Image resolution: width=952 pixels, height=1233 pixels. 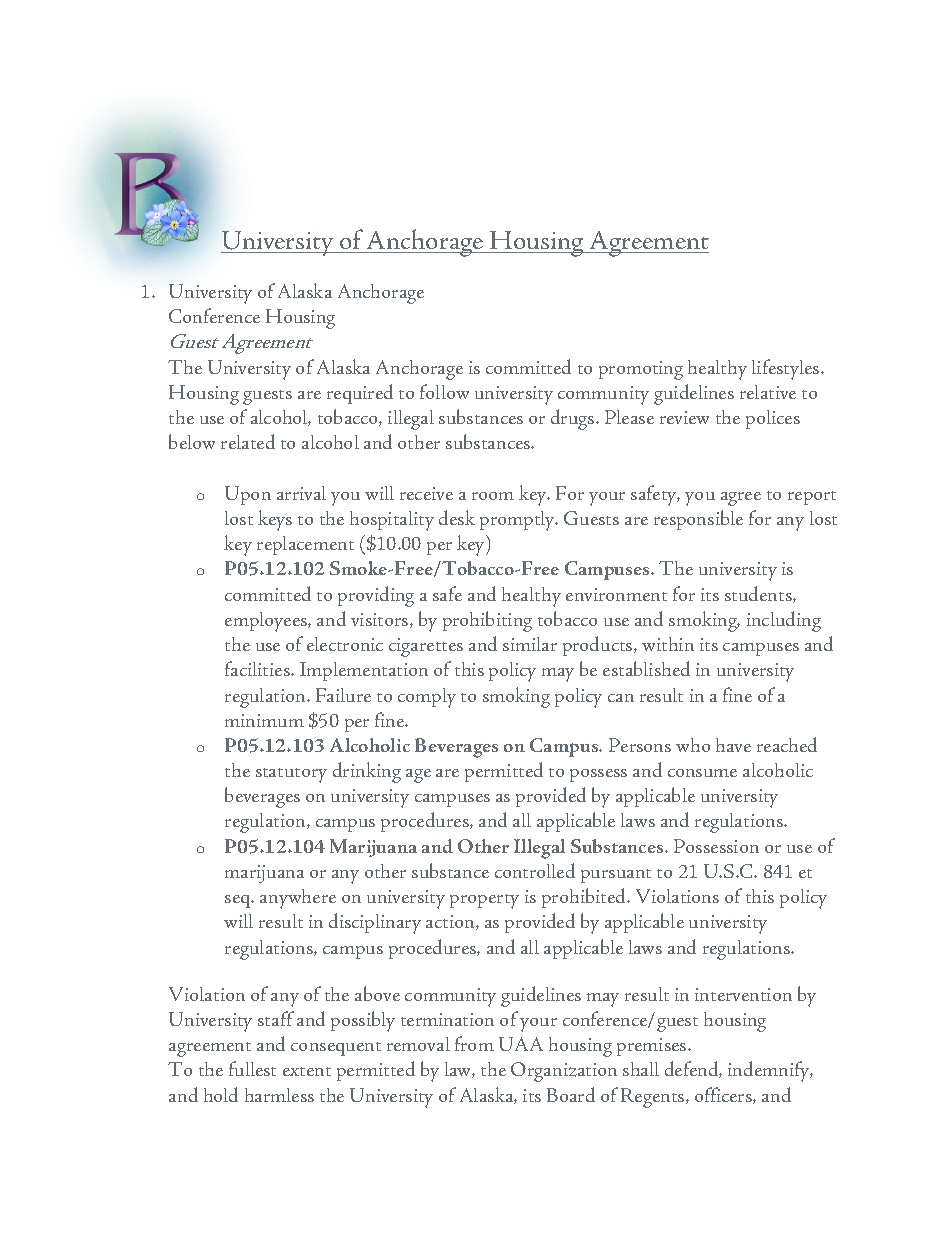 I want to click on relative, so click(x=768, y=392).
